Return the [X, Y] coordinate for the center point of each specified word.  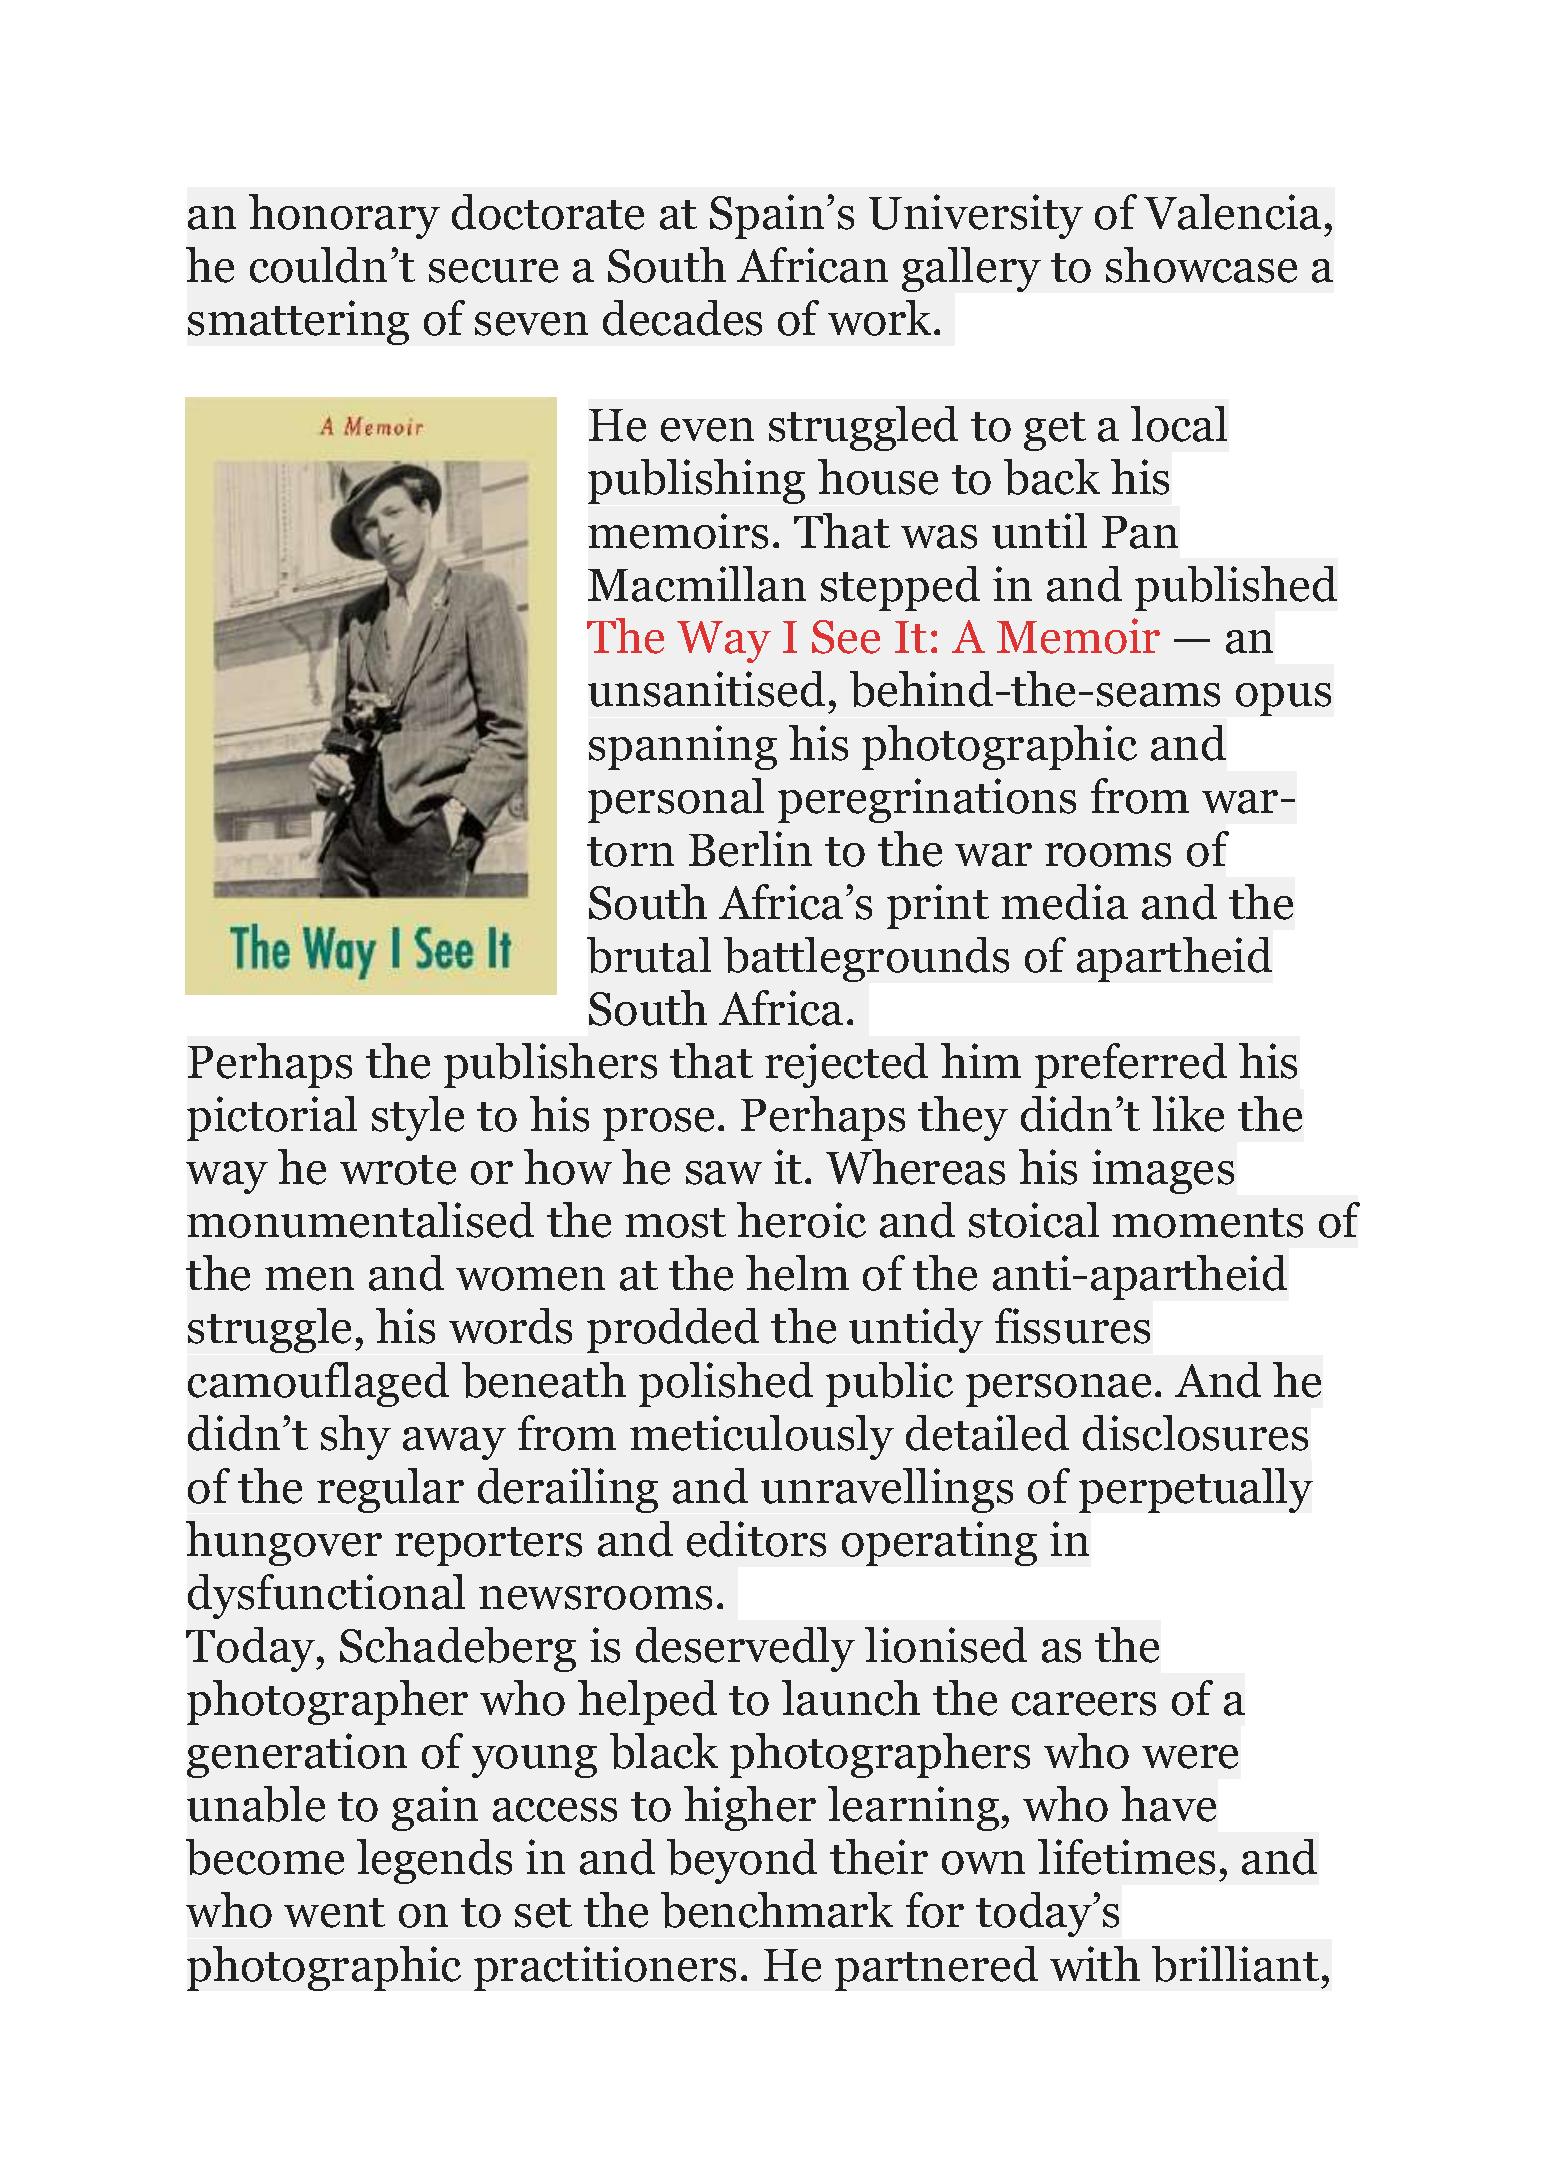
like [1188, 1114]
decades [682, 318]
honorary [344, 216]
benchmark [777, 1910]
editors [756, 1539]
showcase [1201, 265]
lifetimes [1126, 1857]
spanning [683, 747]
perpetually [1196, 1490]
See [846, 637]
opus [1283, 699]
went [334, 1913]
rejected [846, 1065]
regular [390, 1490]
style [418, 1118]
